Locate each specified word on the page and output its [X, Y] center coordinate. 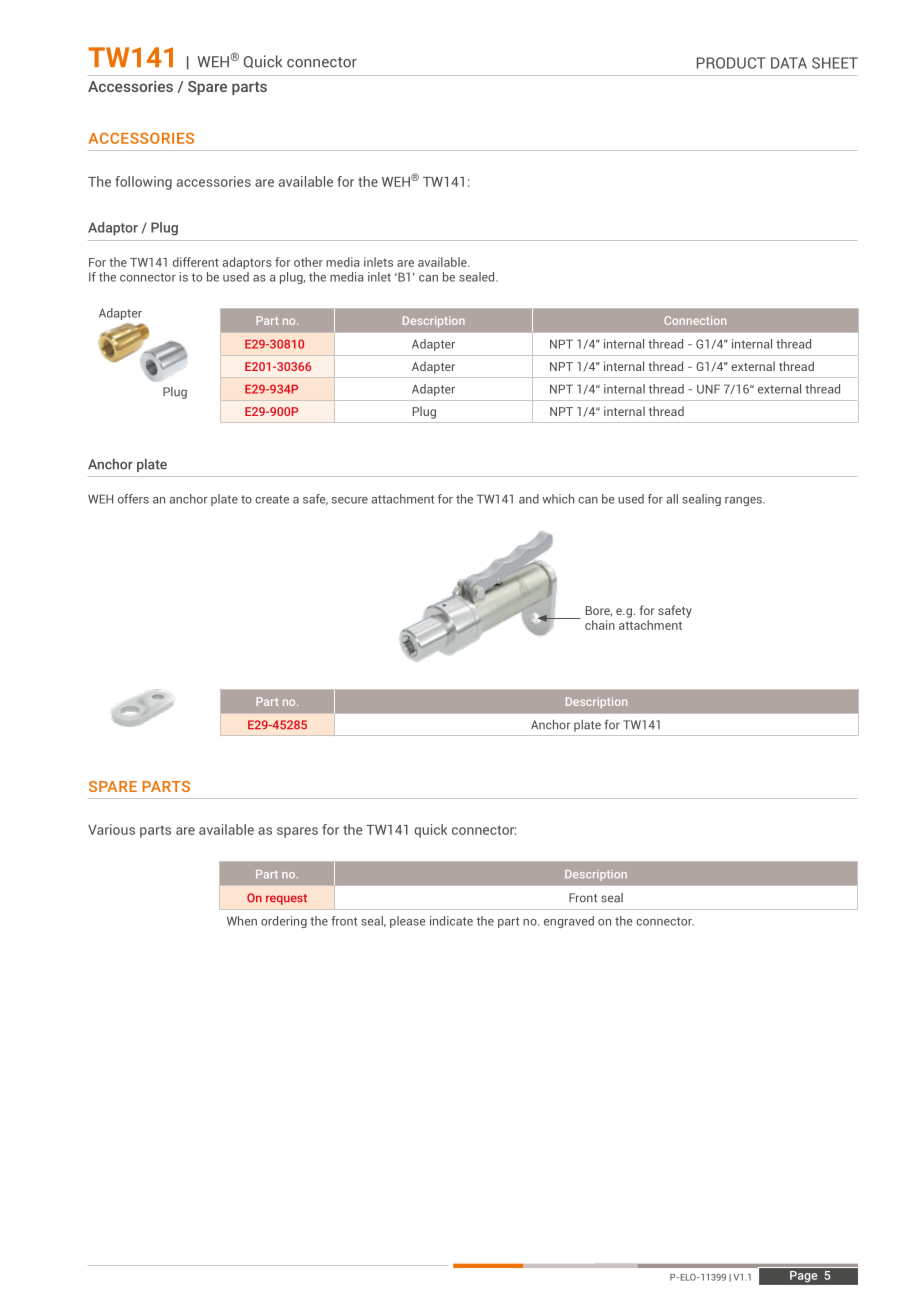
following [143, 183]
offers [133, 499]
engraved [569, 922]
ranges [744, 501]
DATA [789, 63]
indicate [451, 921]
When [242, 921]
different [196, 262]
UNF [708, 389]
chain [600, 625]
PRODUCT [731, 63]
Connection [695, 320]
